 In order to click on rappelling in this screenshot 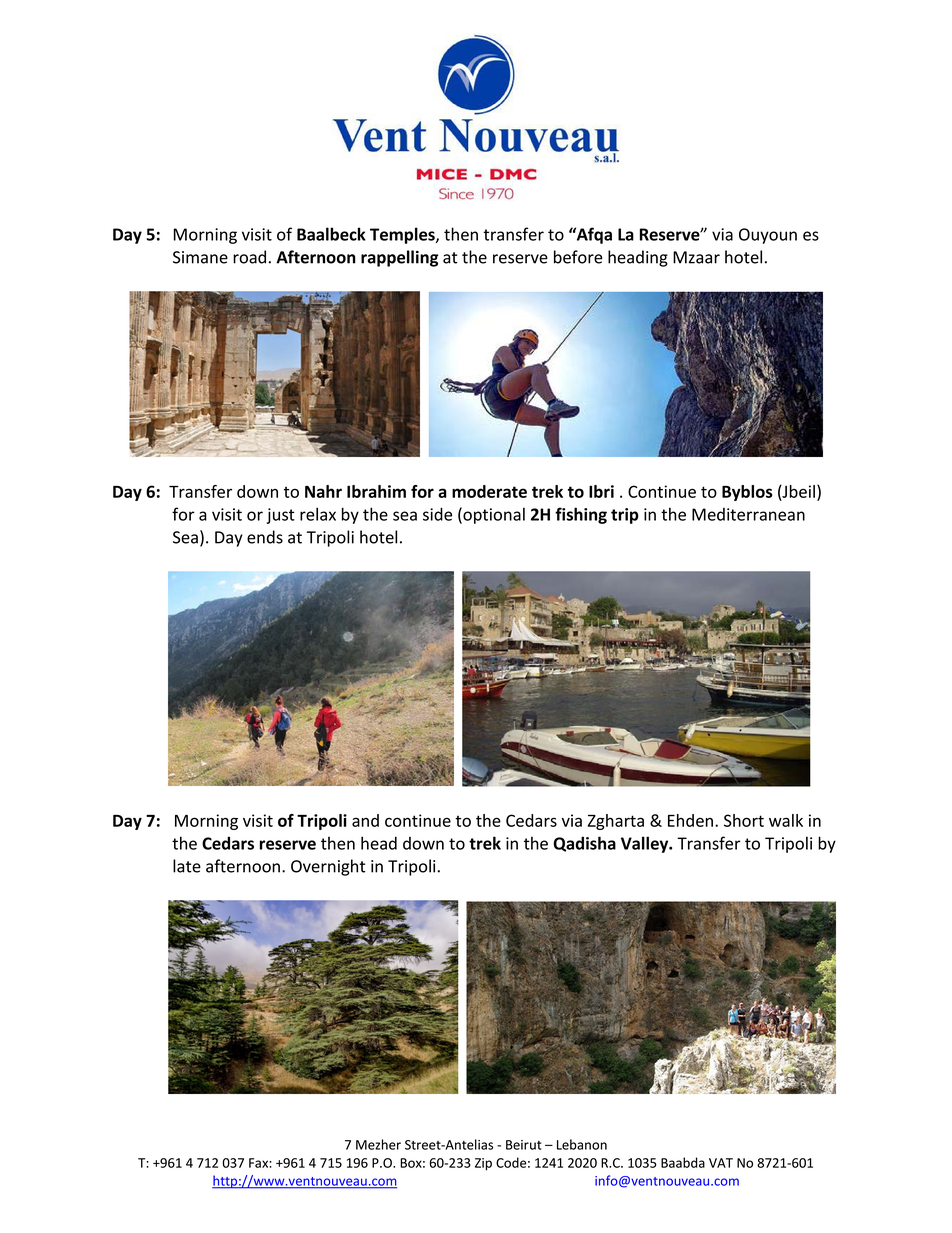, I will do `click(400, 258)`.
